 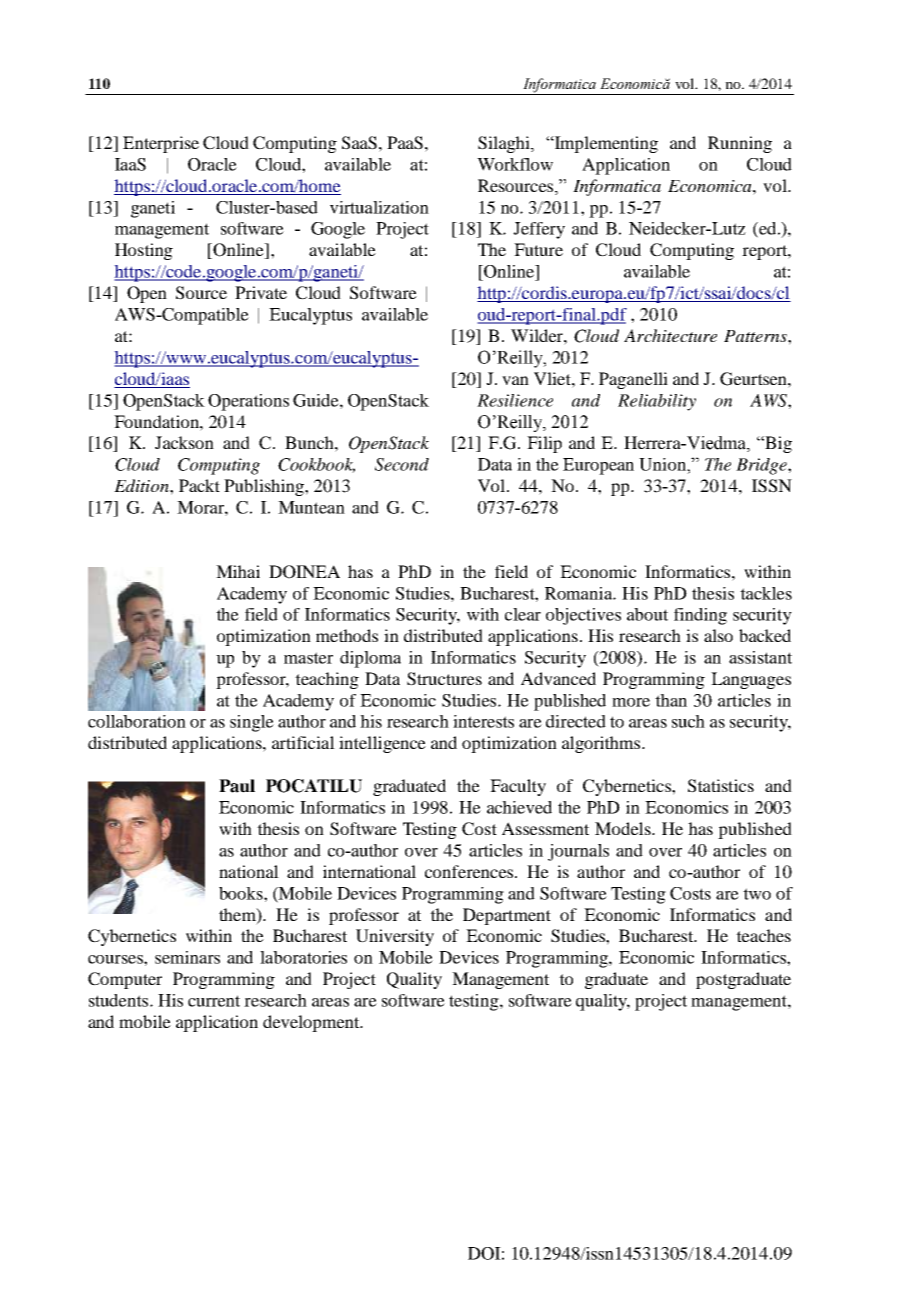 What do you see at coordinates (248, 402) in the document?
I see `Operations` at bounding box center [248, 402].
